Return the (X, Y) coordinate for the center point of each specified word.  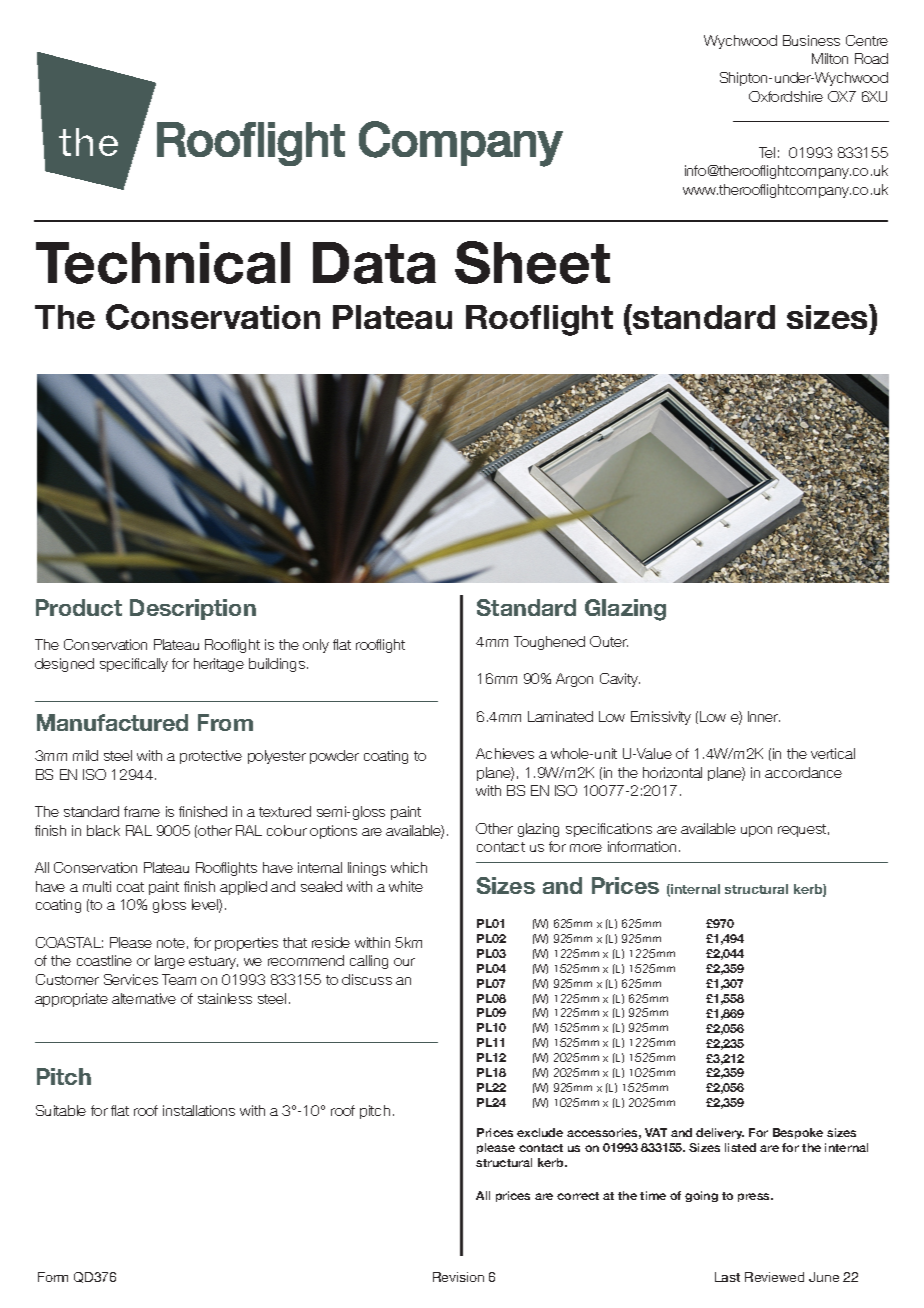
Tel (767, 152)
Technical (163, 263)
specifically (134, 665)
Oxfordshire (786, 96)
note (171, 943)
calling (369, 962)
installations (199, 1110)
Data (374, 263)
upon (756, 831)
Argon (574, 680)
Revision (458, 1277)
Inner (764, 716)
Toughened (549, 643)
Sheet (532, 262)
